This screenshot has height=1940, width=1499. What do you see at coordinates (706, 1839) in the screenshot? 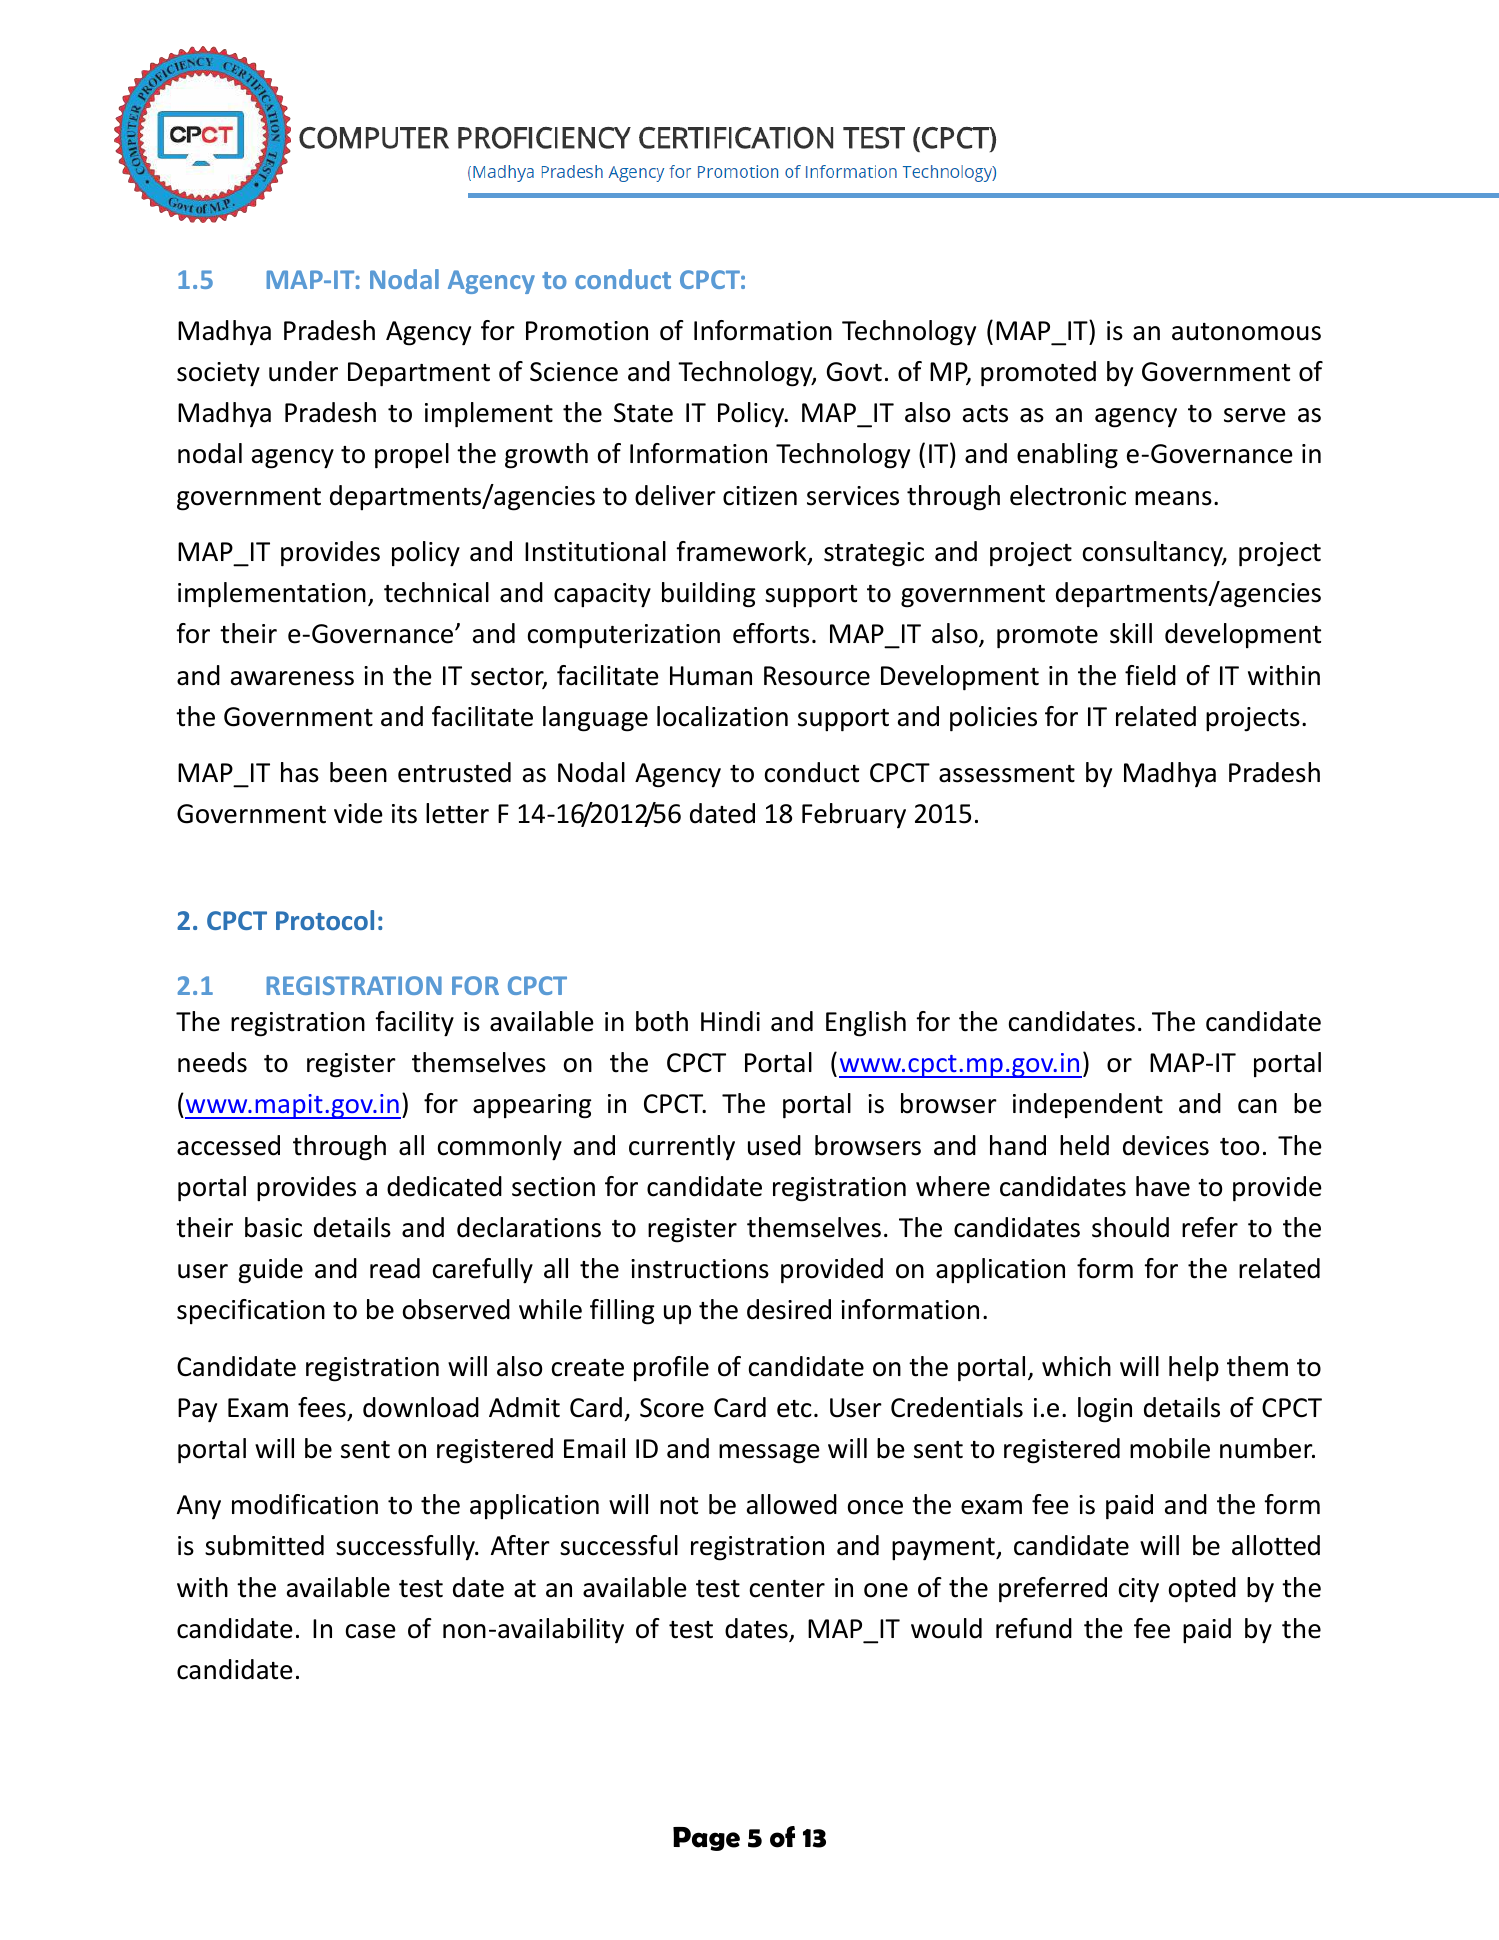
I see `Page` at bounding box center [706, 1839].
